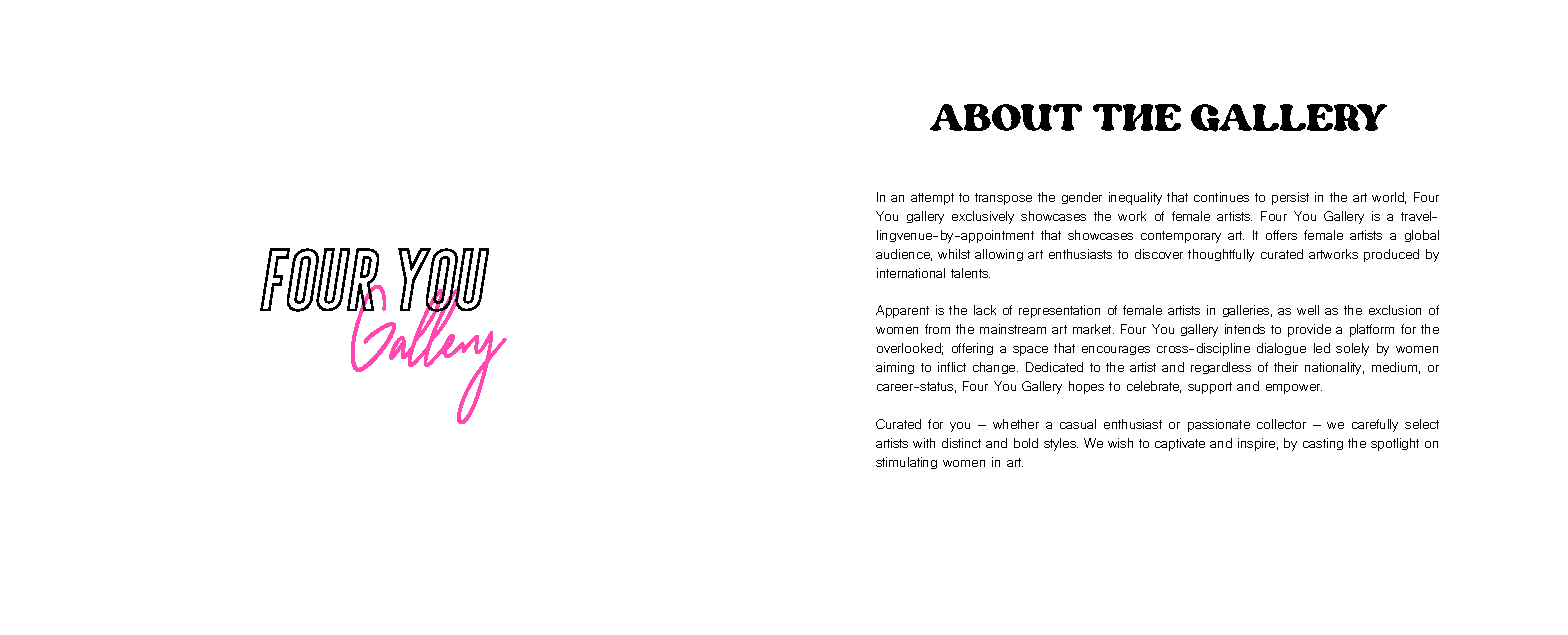 The width and height of the page is (1568, 635). I want to click on inequality, so click(1135, 198).
